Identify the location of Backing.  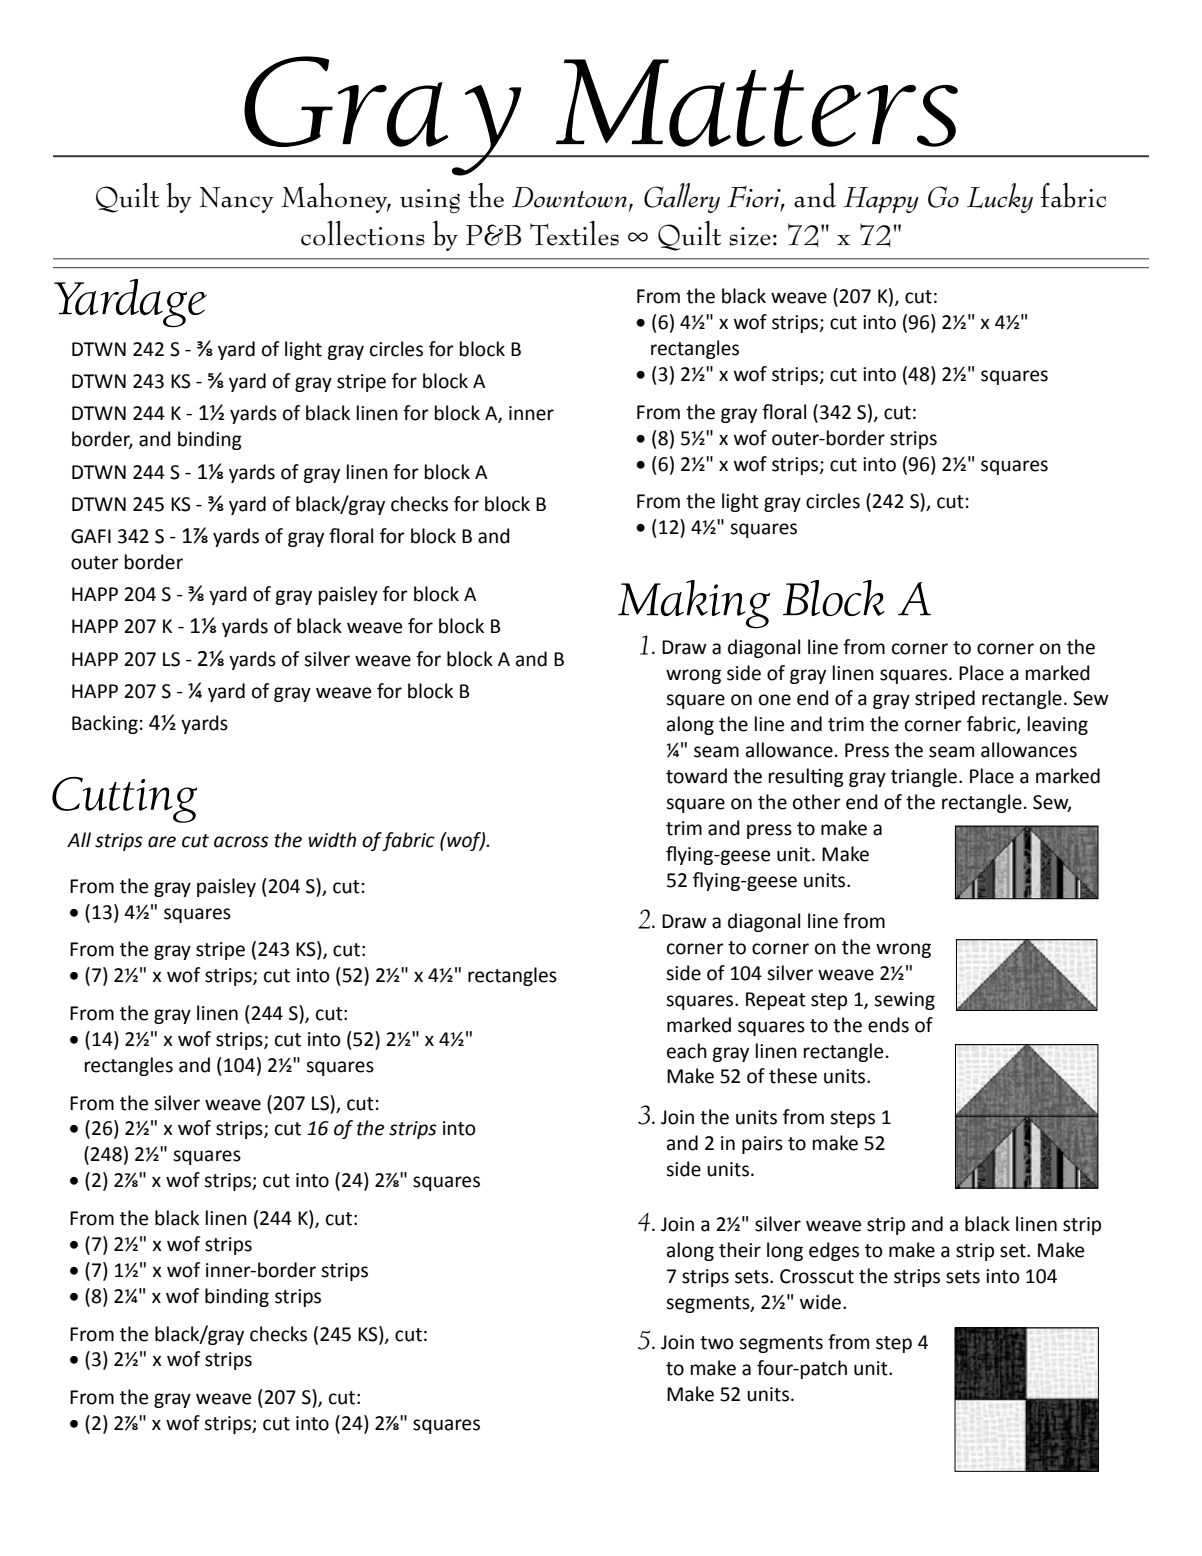
(105, 724).
